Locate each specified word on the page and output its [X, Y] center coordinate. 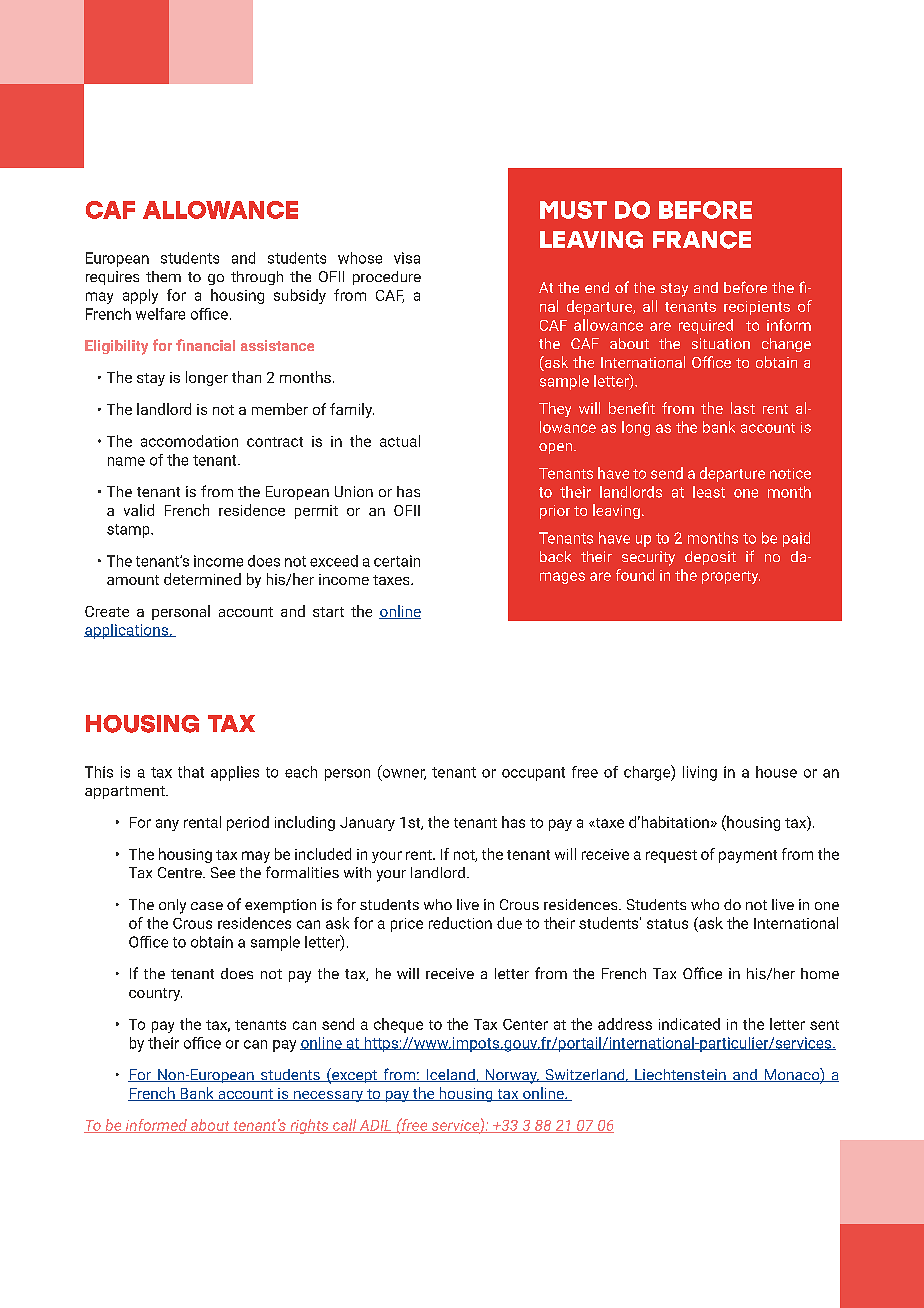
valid [139, 510]
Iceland [450, 1075]
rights [309, 1126]
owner [403, 774]
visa [407, 258]
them [163, 276]
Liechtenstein [680, 1075]
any [167, 825]
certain [397, 561]
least [709, 492]
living [700, 773]
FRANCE [702, 240]
